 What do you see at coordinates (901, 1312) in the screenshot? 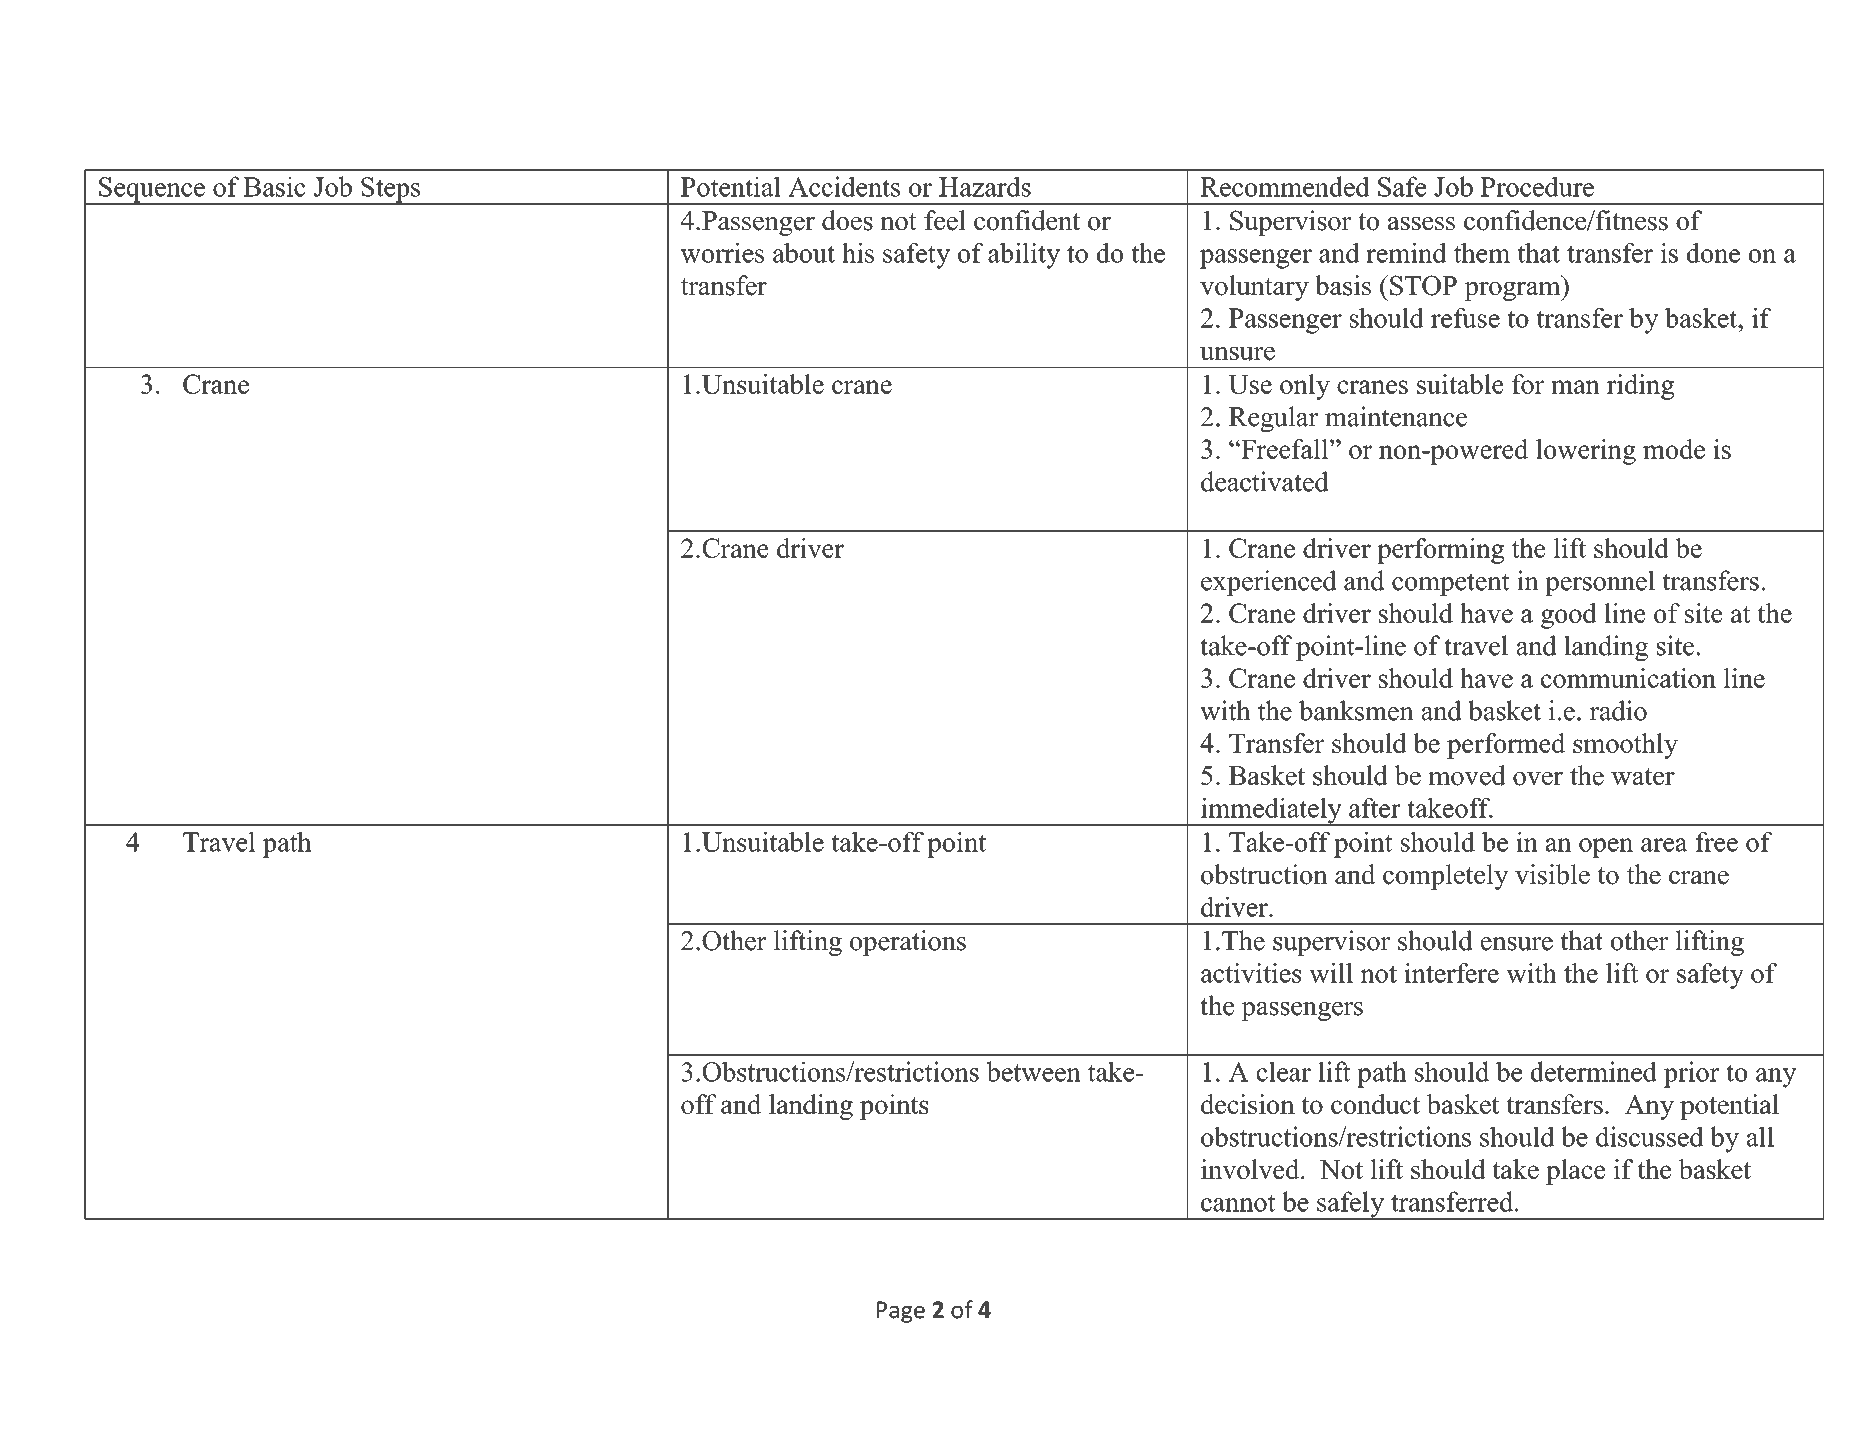
I see `Page` at bounding box center [901, 1312].
